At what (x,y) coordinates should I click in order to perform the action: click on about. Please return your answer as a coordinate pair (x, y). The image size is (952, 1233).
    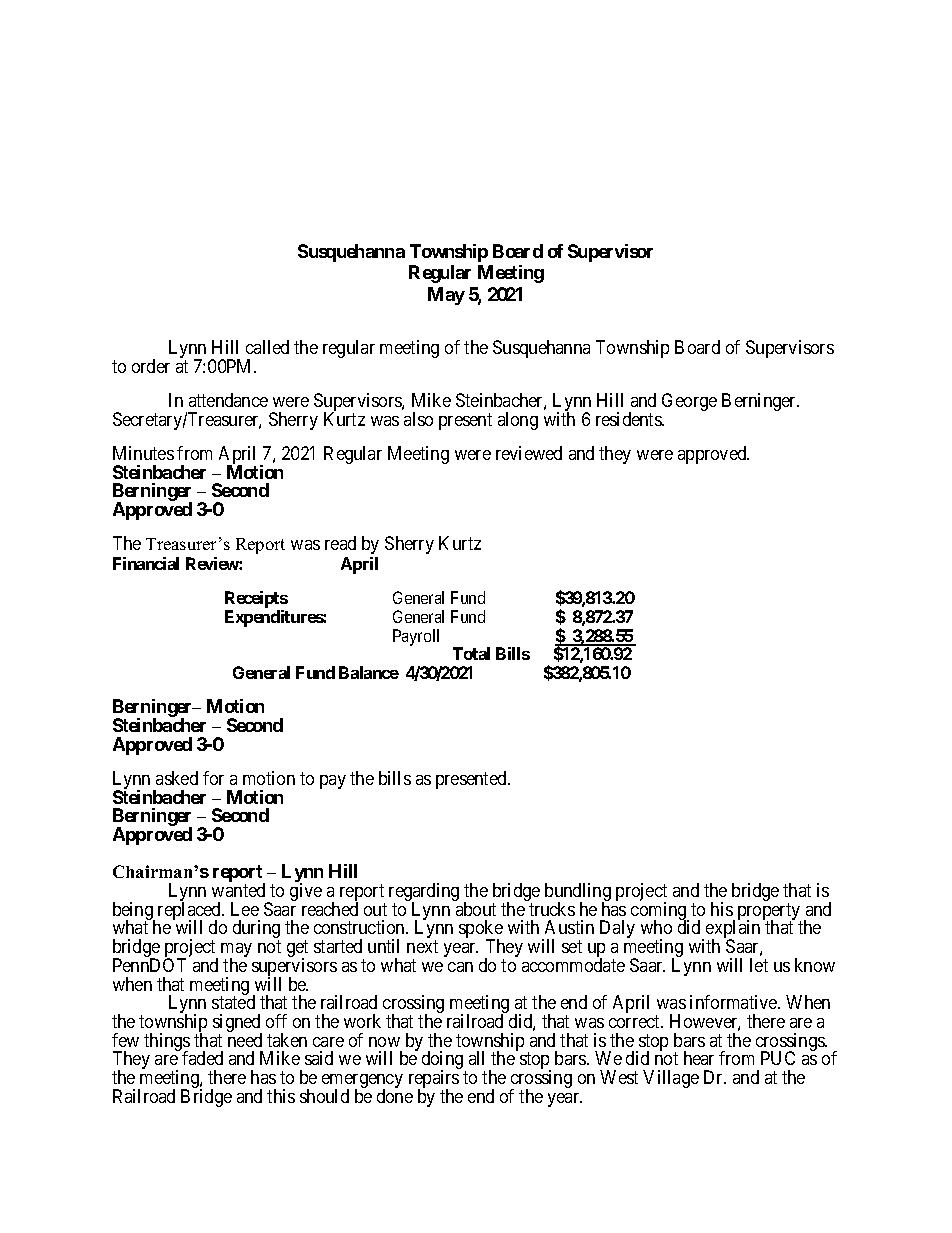
    Looking at the image, I should click on (476, 909).
